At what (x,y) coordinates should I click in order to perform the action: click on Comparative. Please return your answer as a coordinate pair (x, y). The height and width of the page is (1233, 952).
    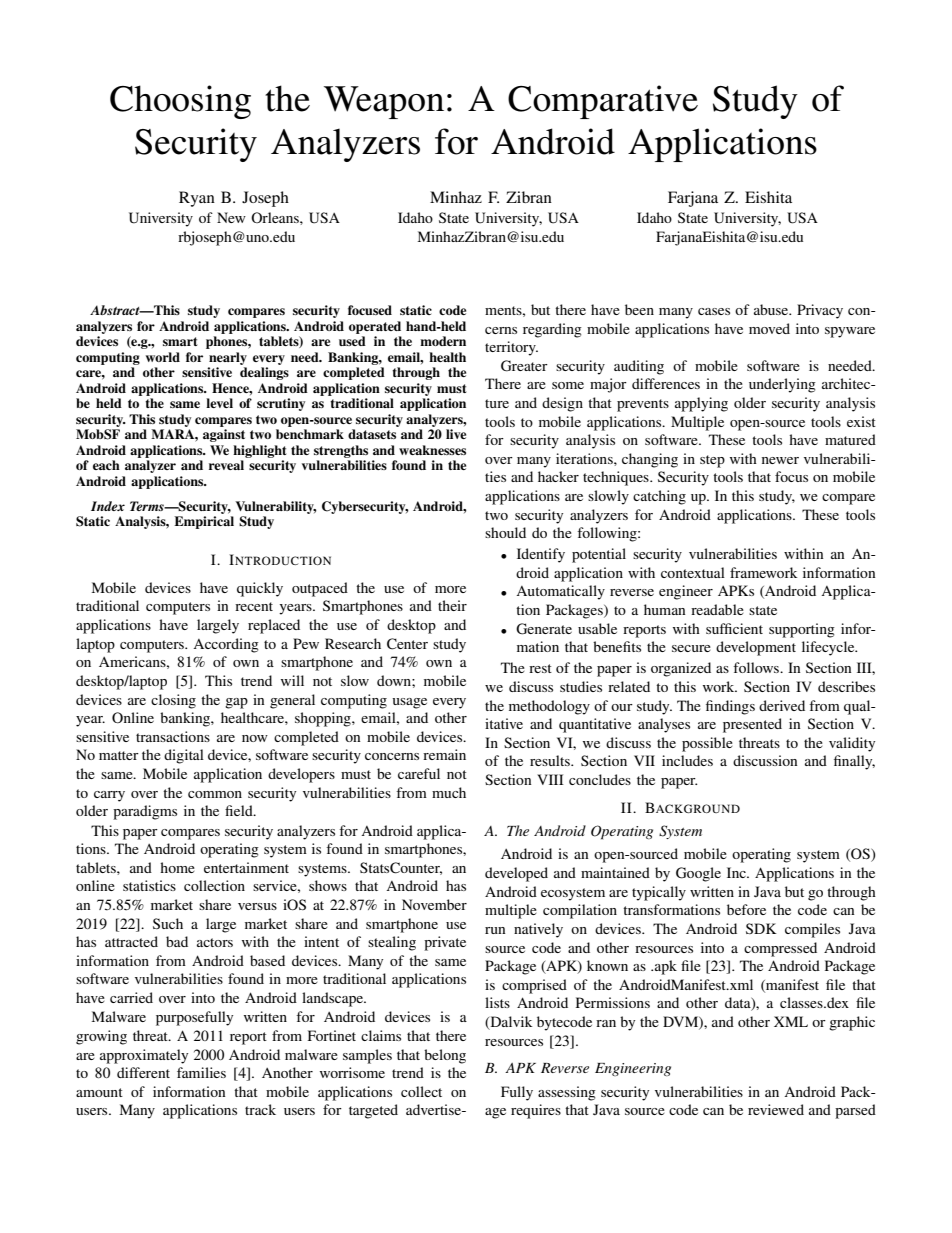
    Looking at the image, I should click on (603, 102).
